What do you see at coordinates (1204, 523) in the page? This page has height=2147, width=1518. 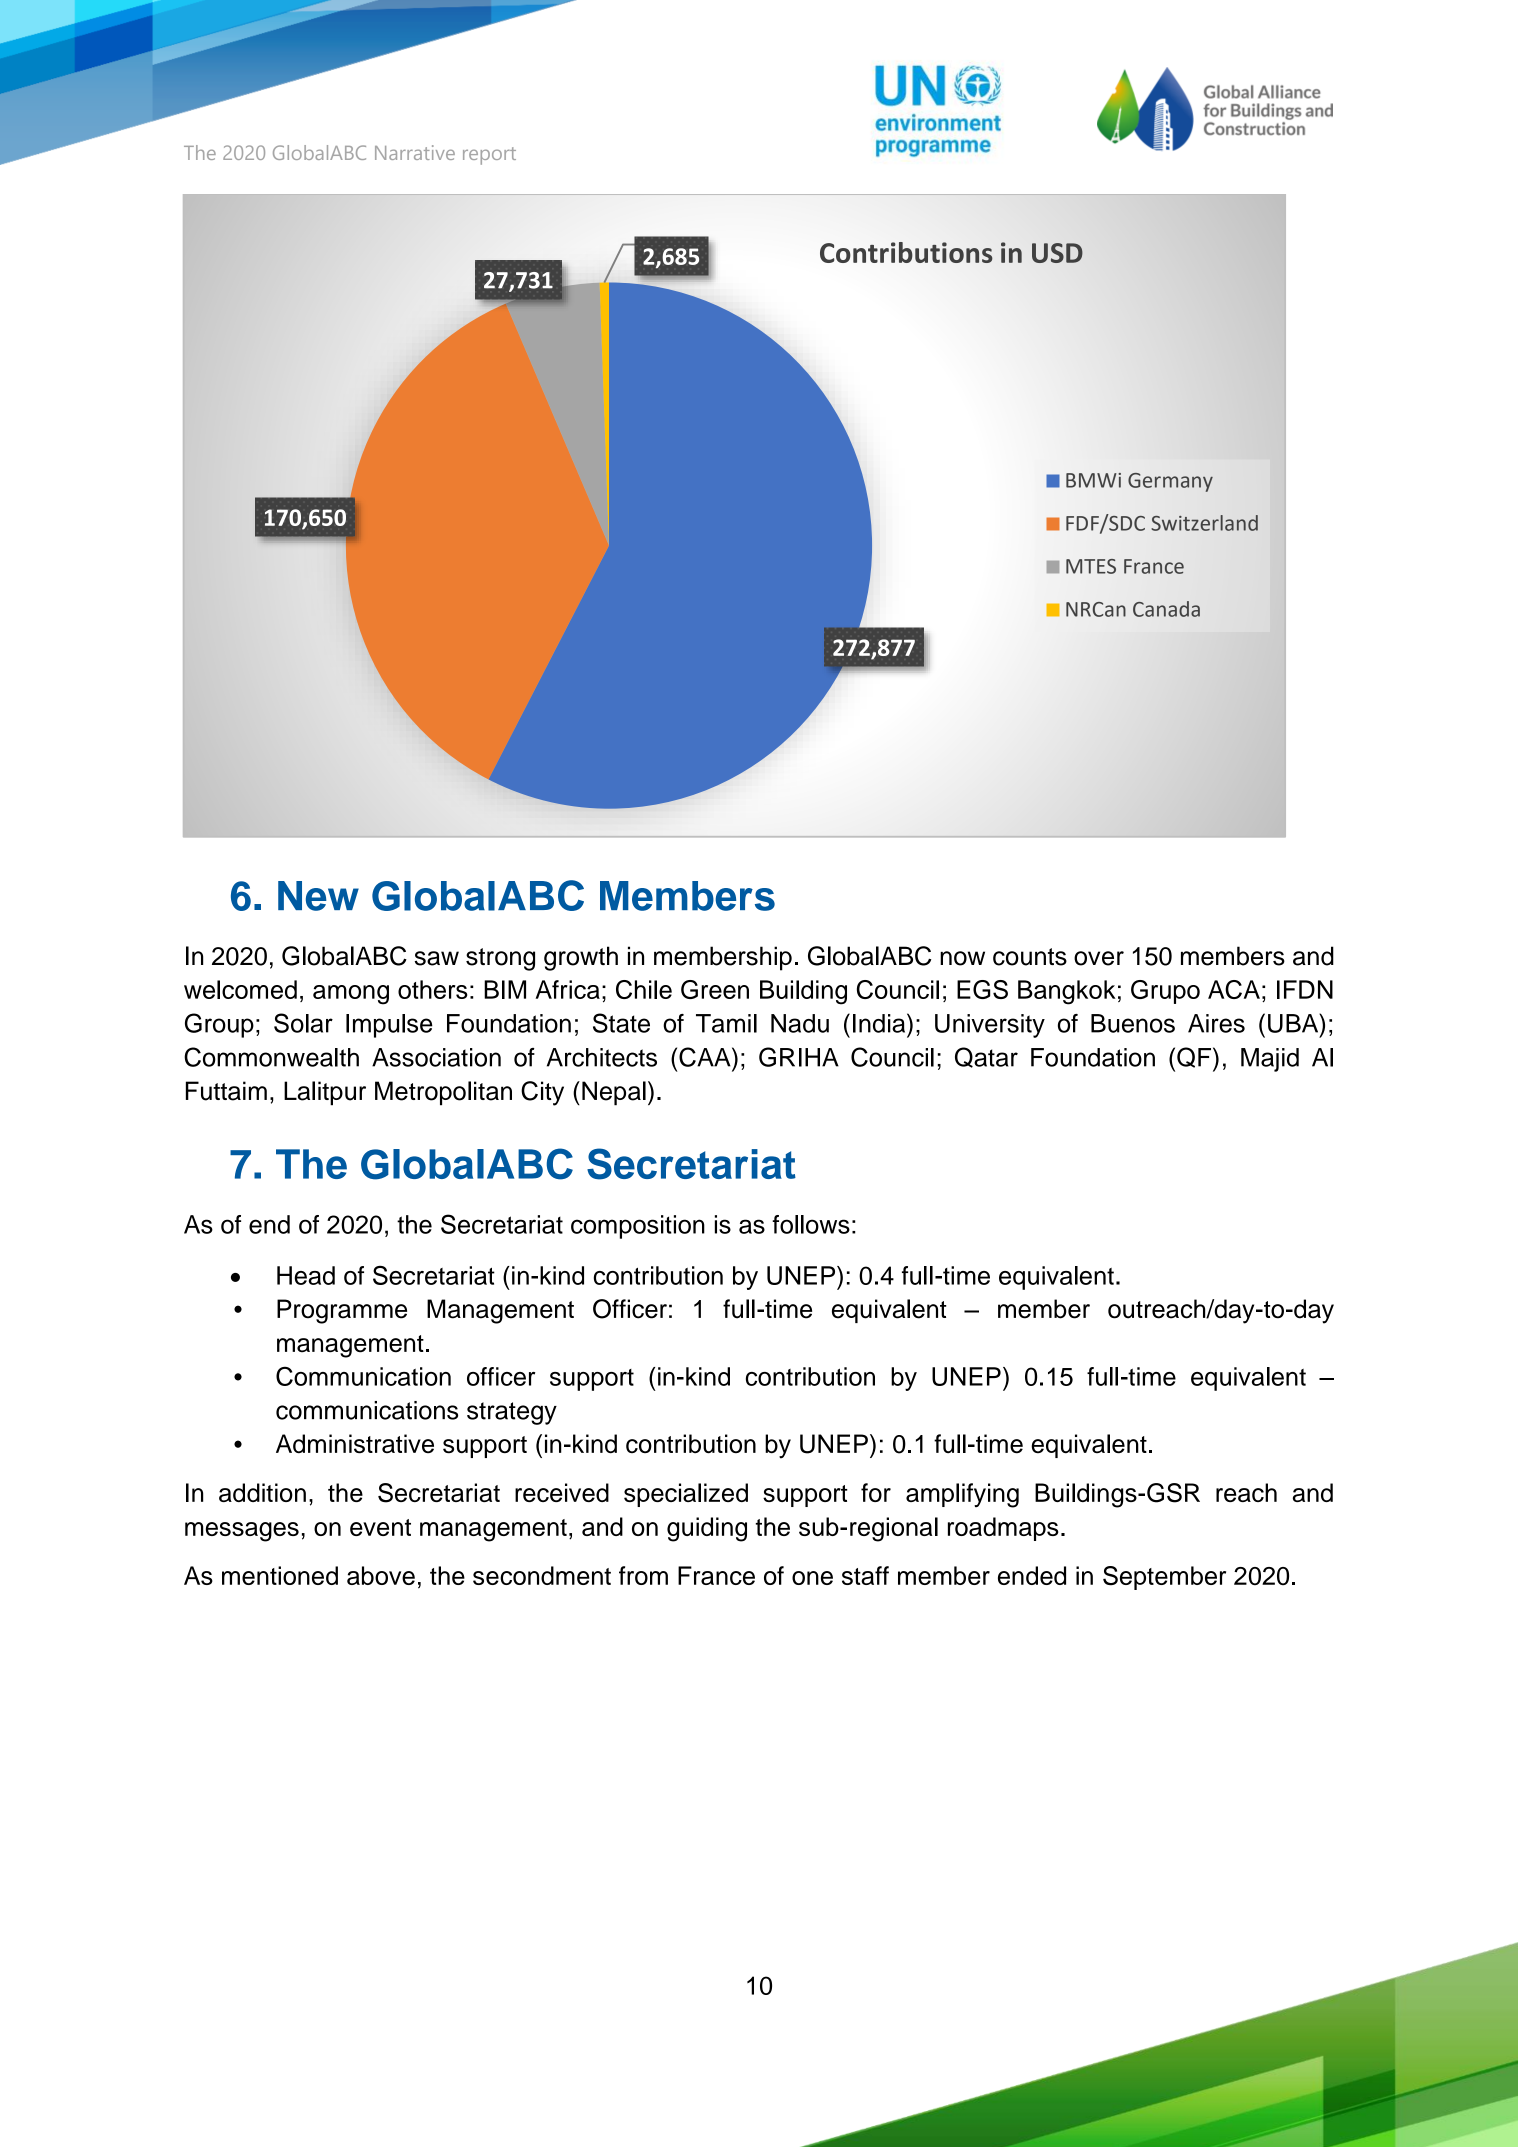 I see `Switzerland` at bounding box center [1204, 523].
